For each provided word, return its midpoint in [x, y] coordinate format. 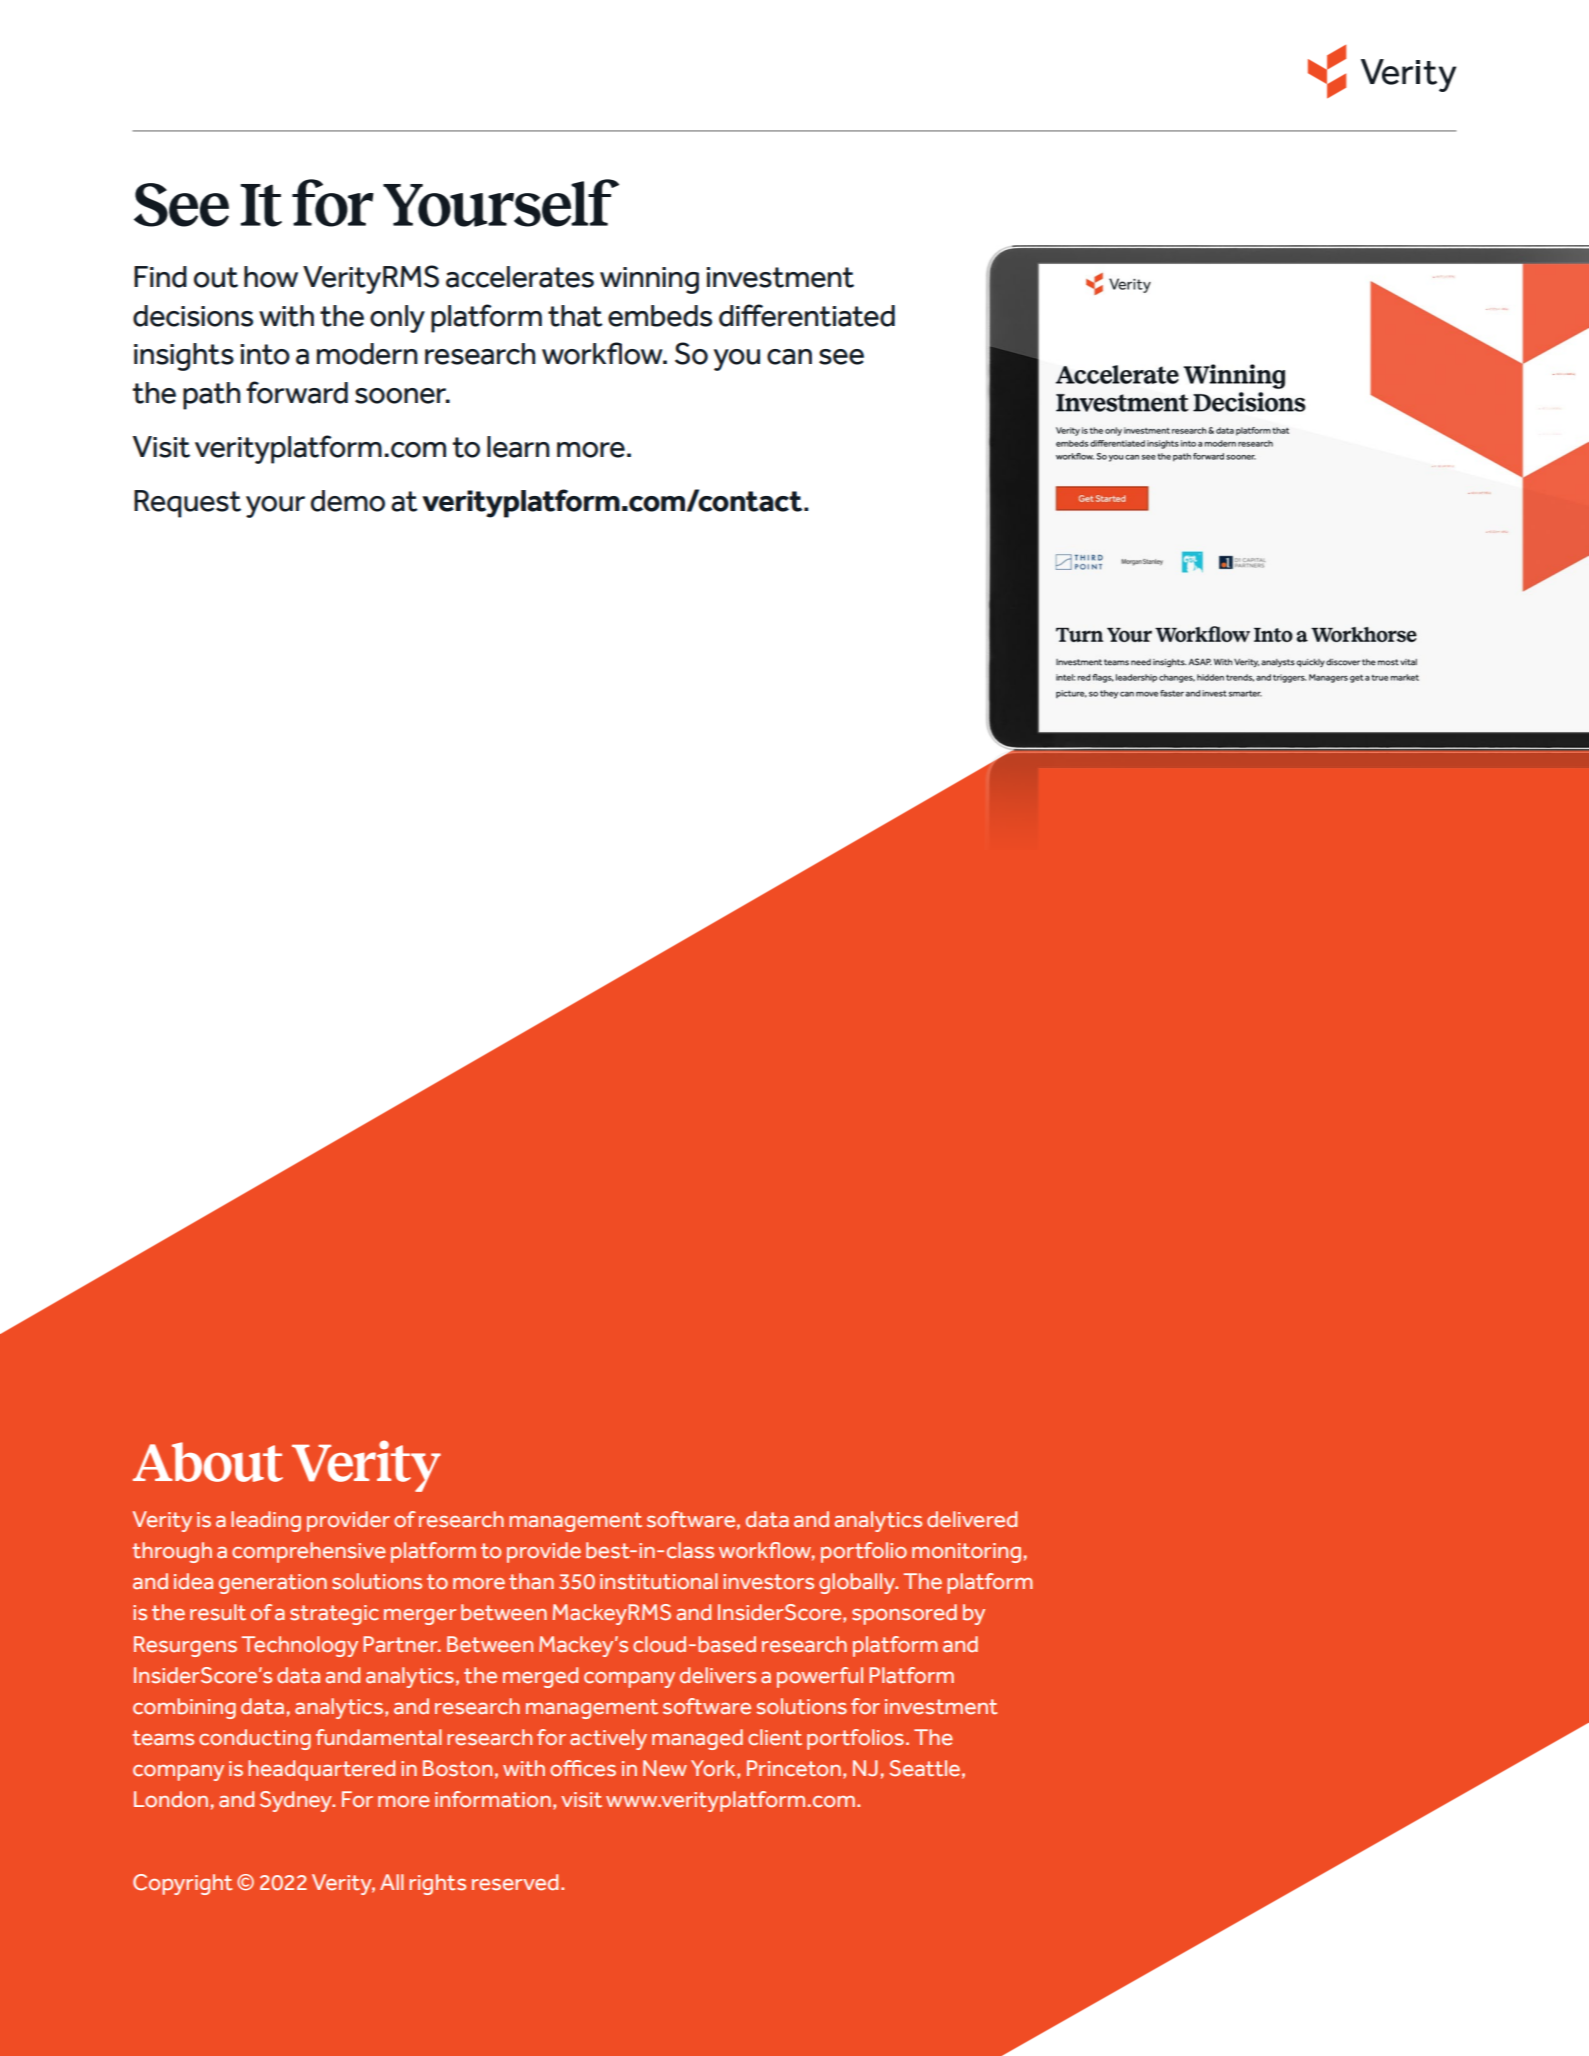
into [265, 354]
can [789, 357]
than [531, 1581]
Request [187, 504]
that [575, 316]
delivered [972, 1519]
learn [518, 447]
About [208, 1462]
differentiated [807, 315]
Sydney [297, 1801]
